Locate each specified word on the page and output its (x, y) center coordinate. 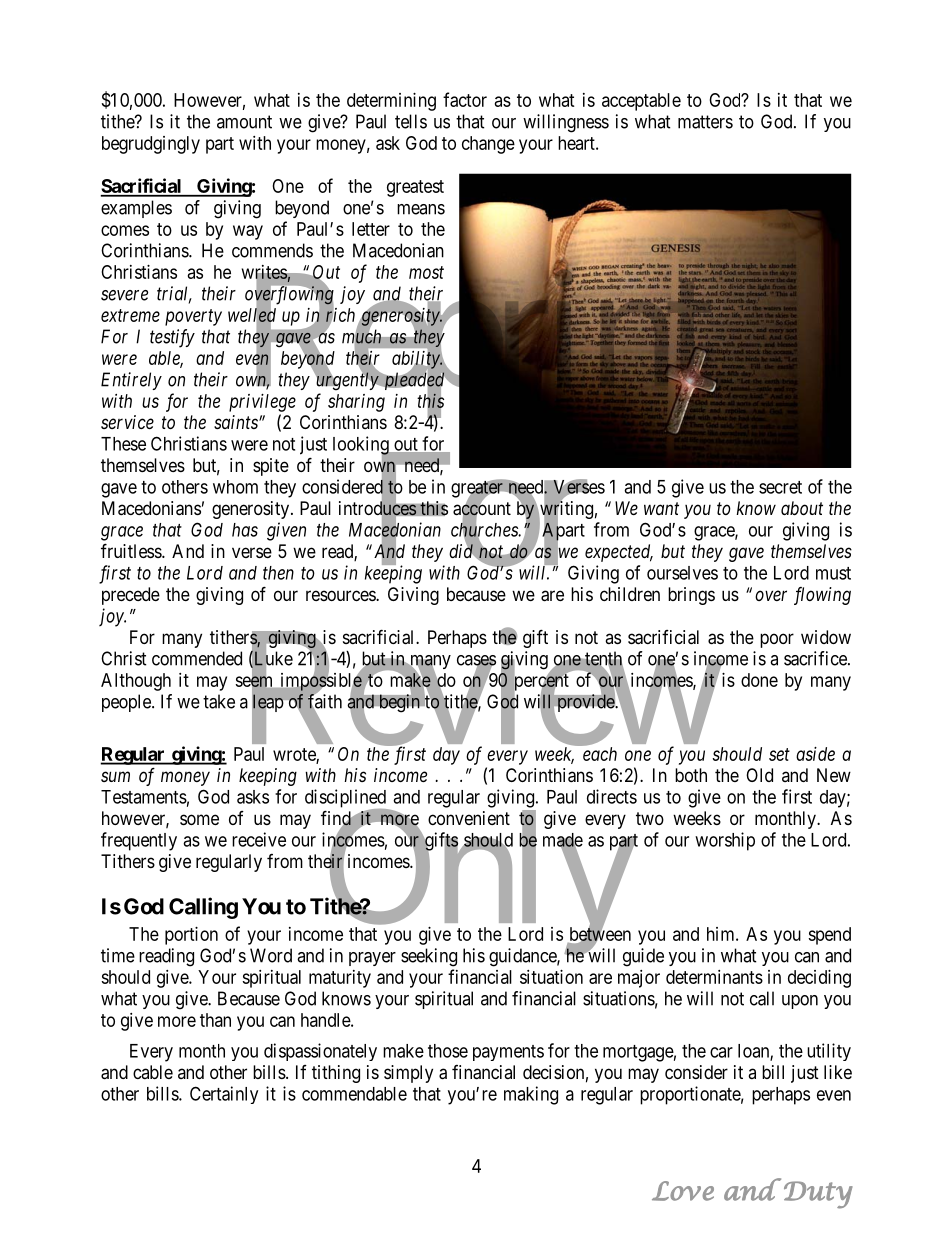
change (488, 145)
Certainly (224, 1095)
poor (777, 640)
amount (244, 122)
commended (197, 658)
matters (705, 122)
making (531, 1095)
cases (476, 661)
